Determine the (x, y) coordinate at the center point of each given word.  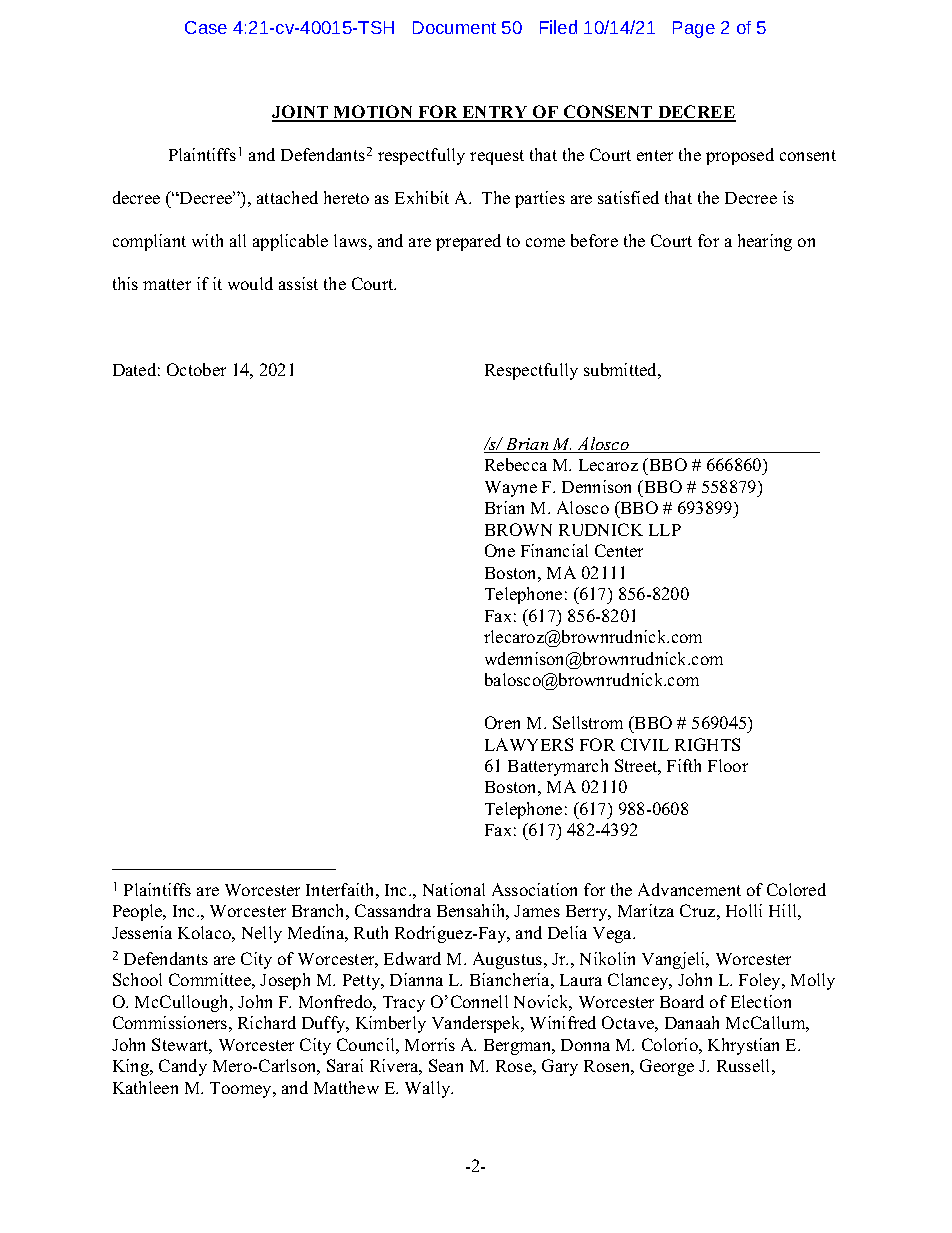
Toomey (242, 1090)
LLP (665, 530)
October (196, 369)
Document (454, 27)
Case (206, 27)
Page (694, 29)
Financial (554, 550)
